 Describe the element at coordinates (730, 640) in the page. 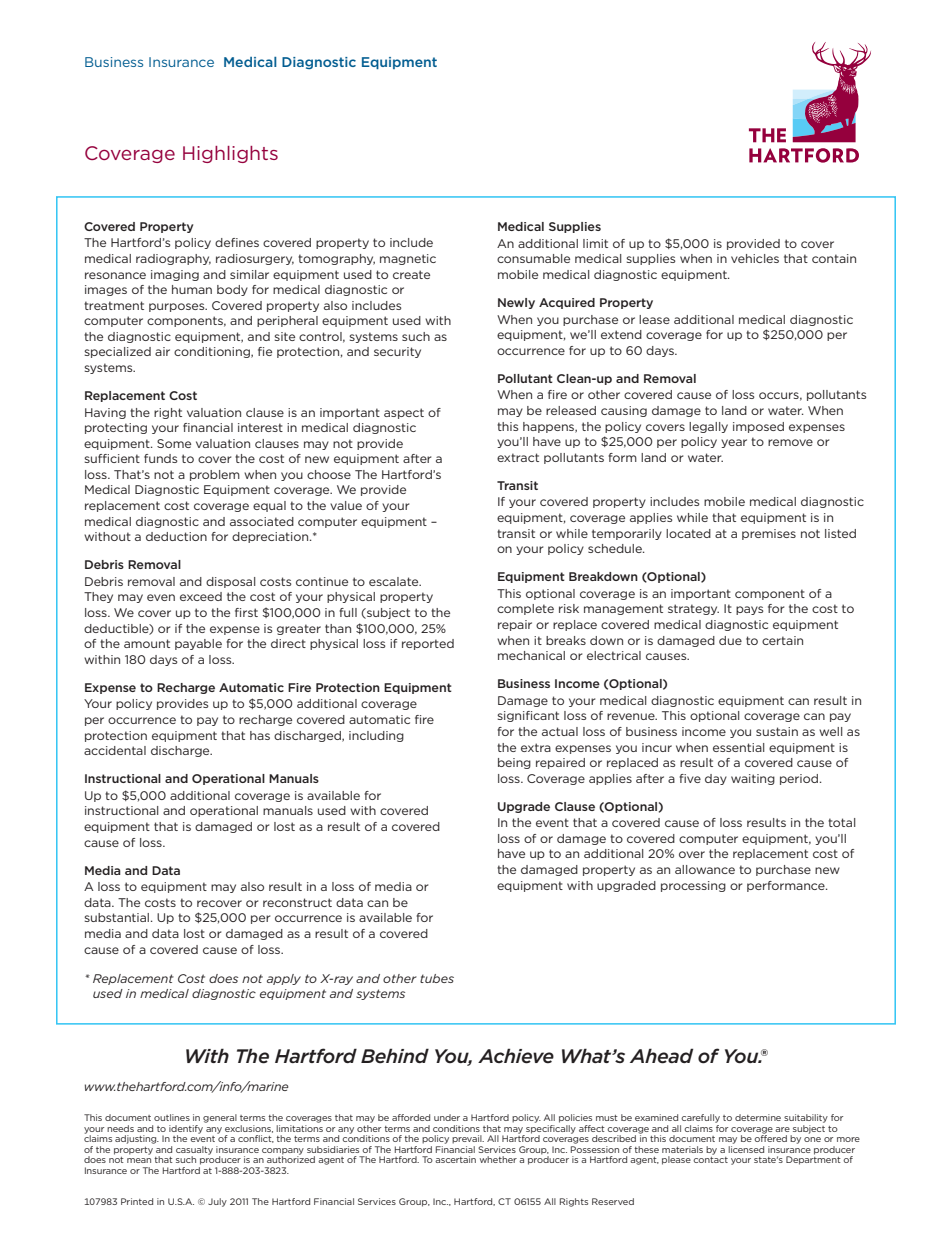

I see `due` at that location.
